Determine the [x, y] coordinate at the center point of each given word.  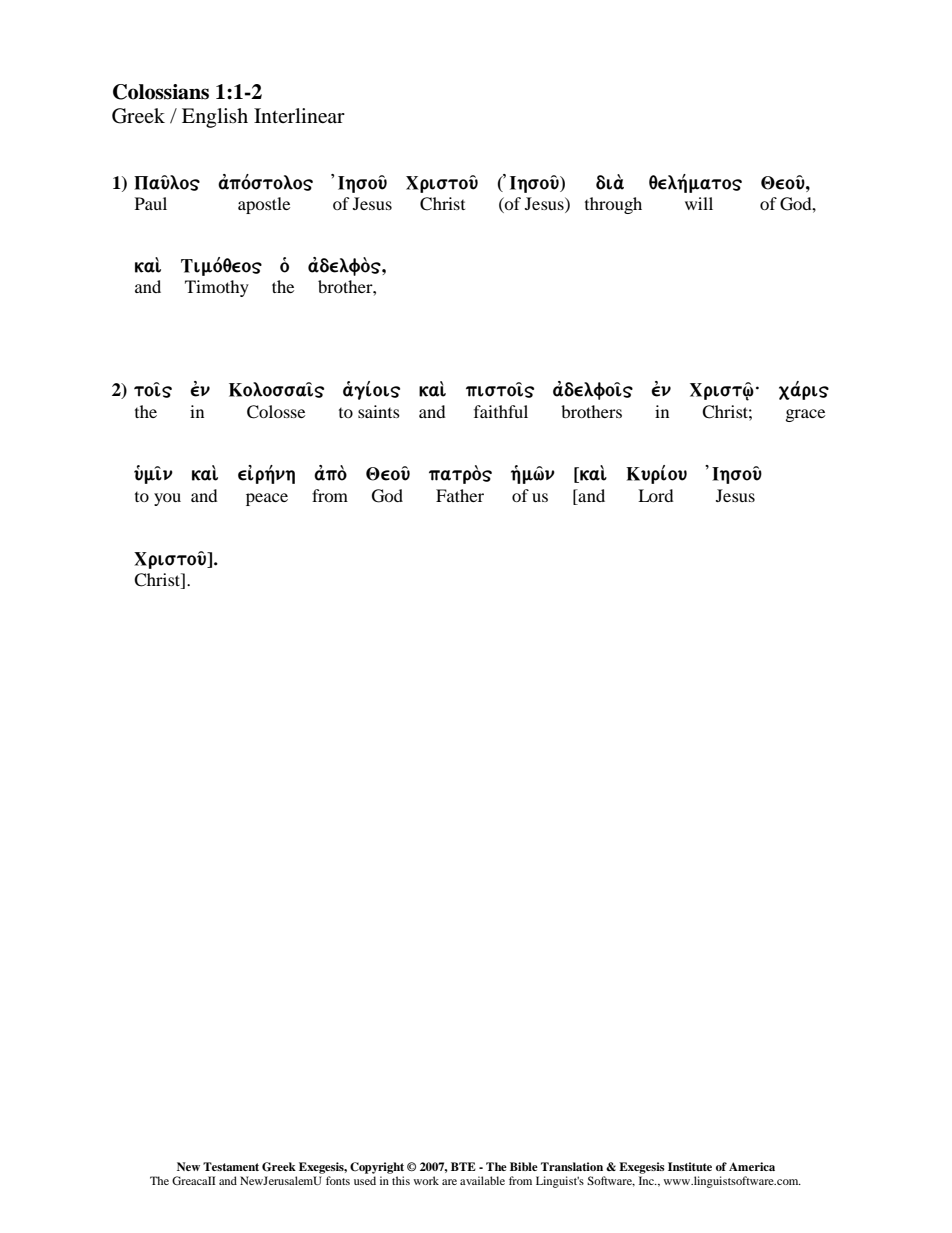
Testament [231, 1166]
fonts [338, 1180]
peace [267, 499]
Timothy [217, 288]
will [699, 203]
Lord [656, 495]
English [215, 118]
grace [805, 415]
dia [610, 182]
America [752, 1166]
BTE [463, 1166]
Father [460, 495]
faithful [501, 411]
